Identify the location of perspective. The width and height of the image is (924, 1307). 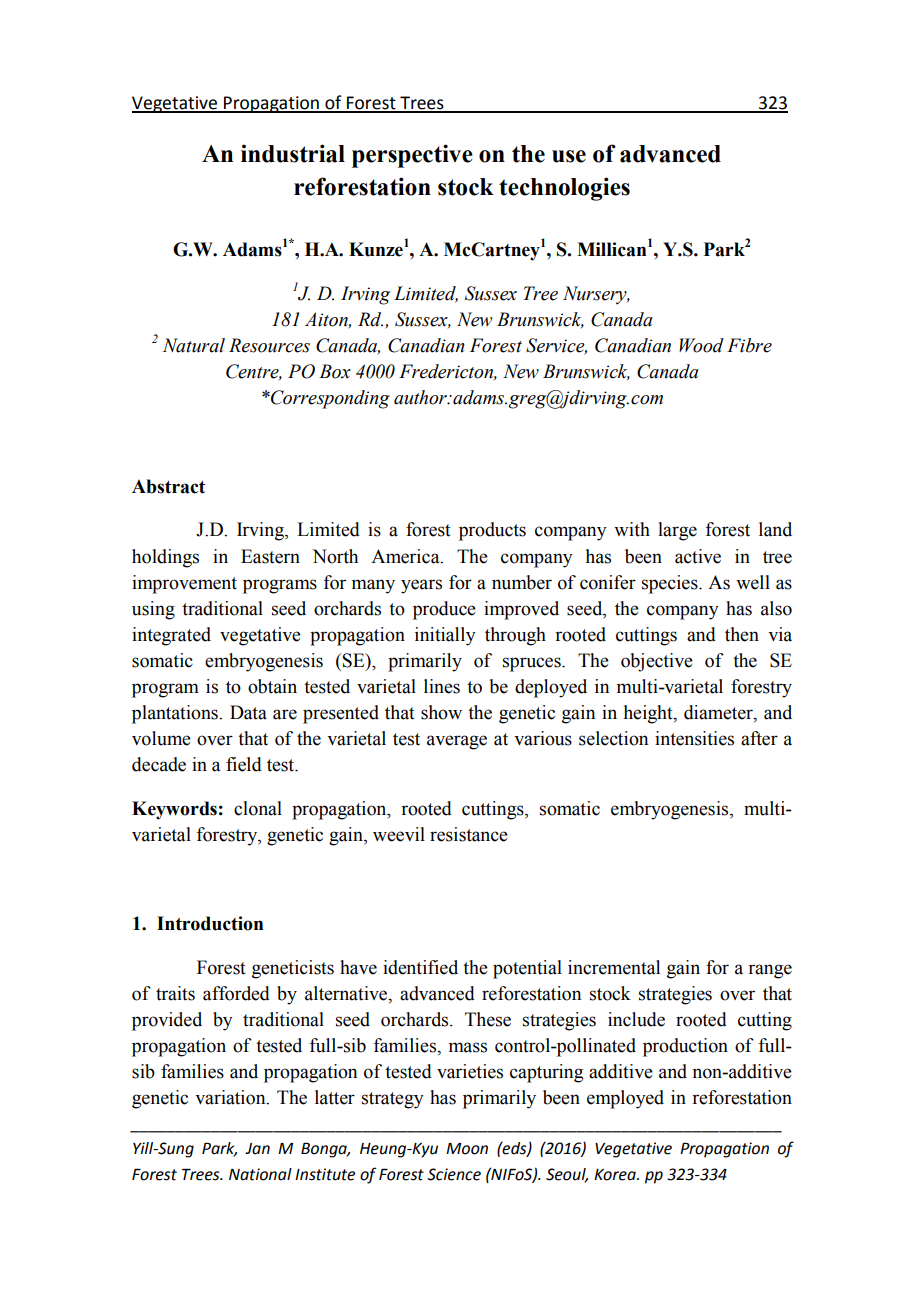
(412, 156).
